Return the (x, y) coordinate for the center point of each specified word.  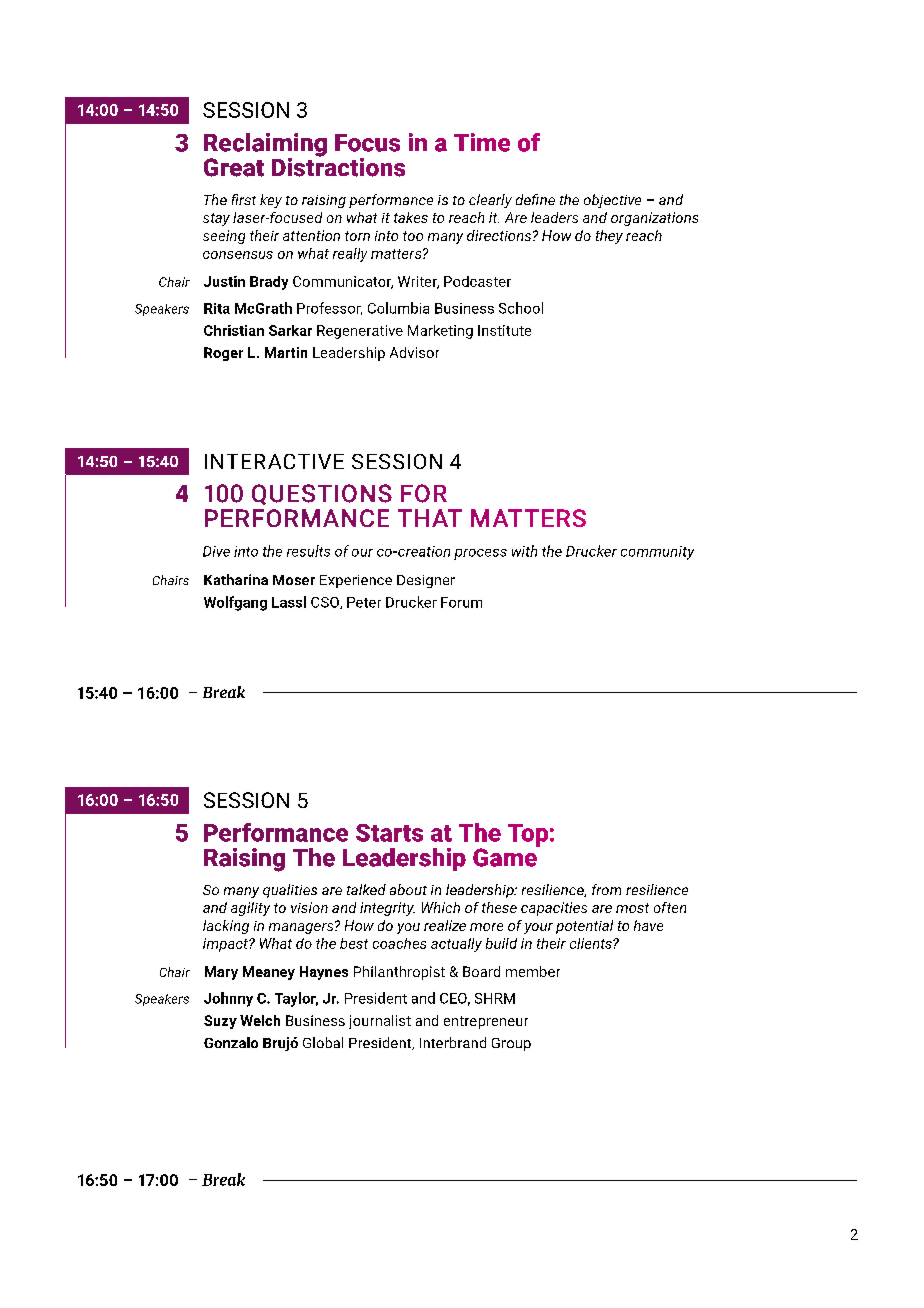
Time (482, 142)
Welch (260, 1020)
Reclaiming (265, 146)
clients (592, 943)
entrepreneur (486, 1022)
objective (612, 201)
